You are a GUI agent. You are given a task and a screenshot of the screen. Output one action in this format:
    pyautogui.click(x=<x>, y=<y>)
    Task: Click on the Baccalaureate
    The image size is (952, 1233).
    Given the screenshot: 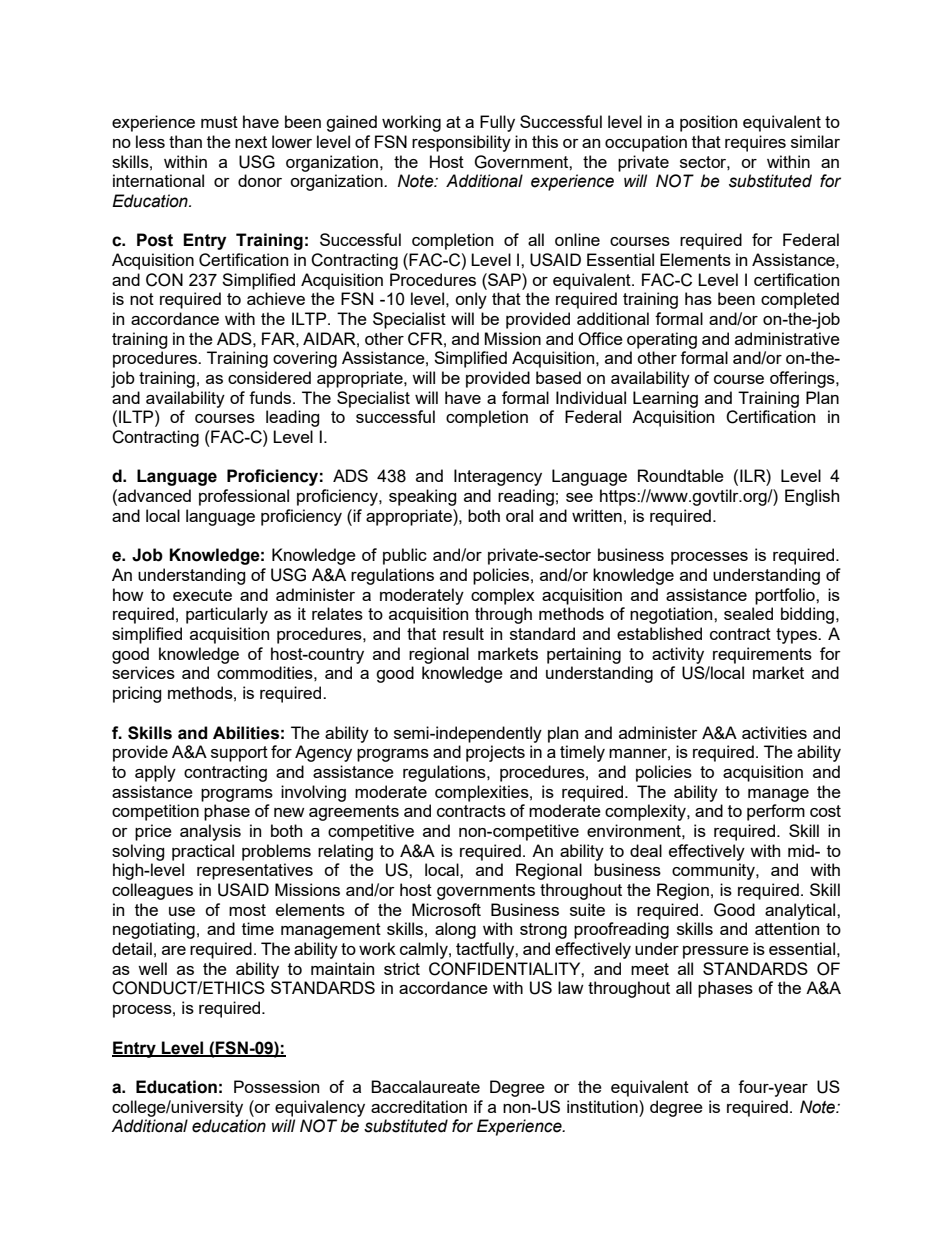 What is the action you would take?
    pyautogui.click(x=425, y=1086)
